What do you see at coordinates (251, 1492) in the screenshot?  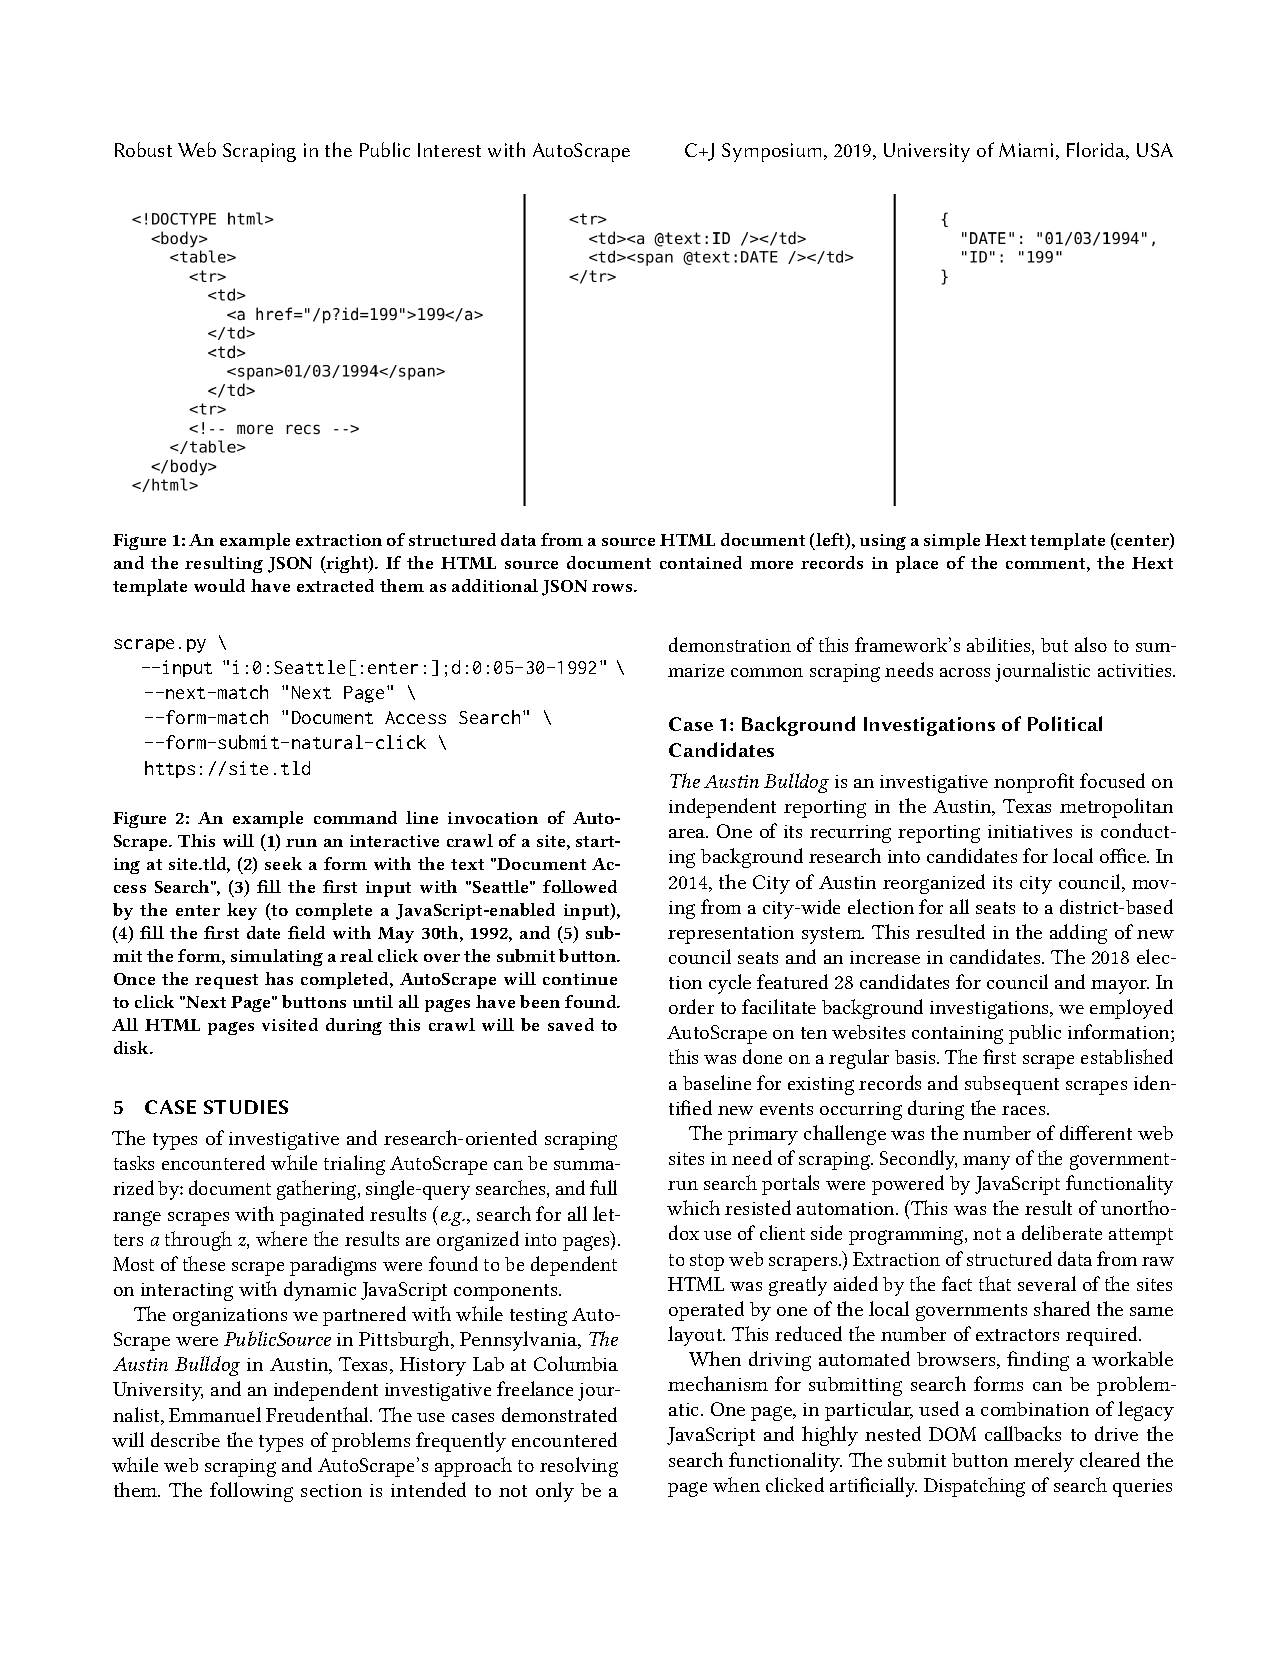 I see `following` at bounding box center [251, 1492].
